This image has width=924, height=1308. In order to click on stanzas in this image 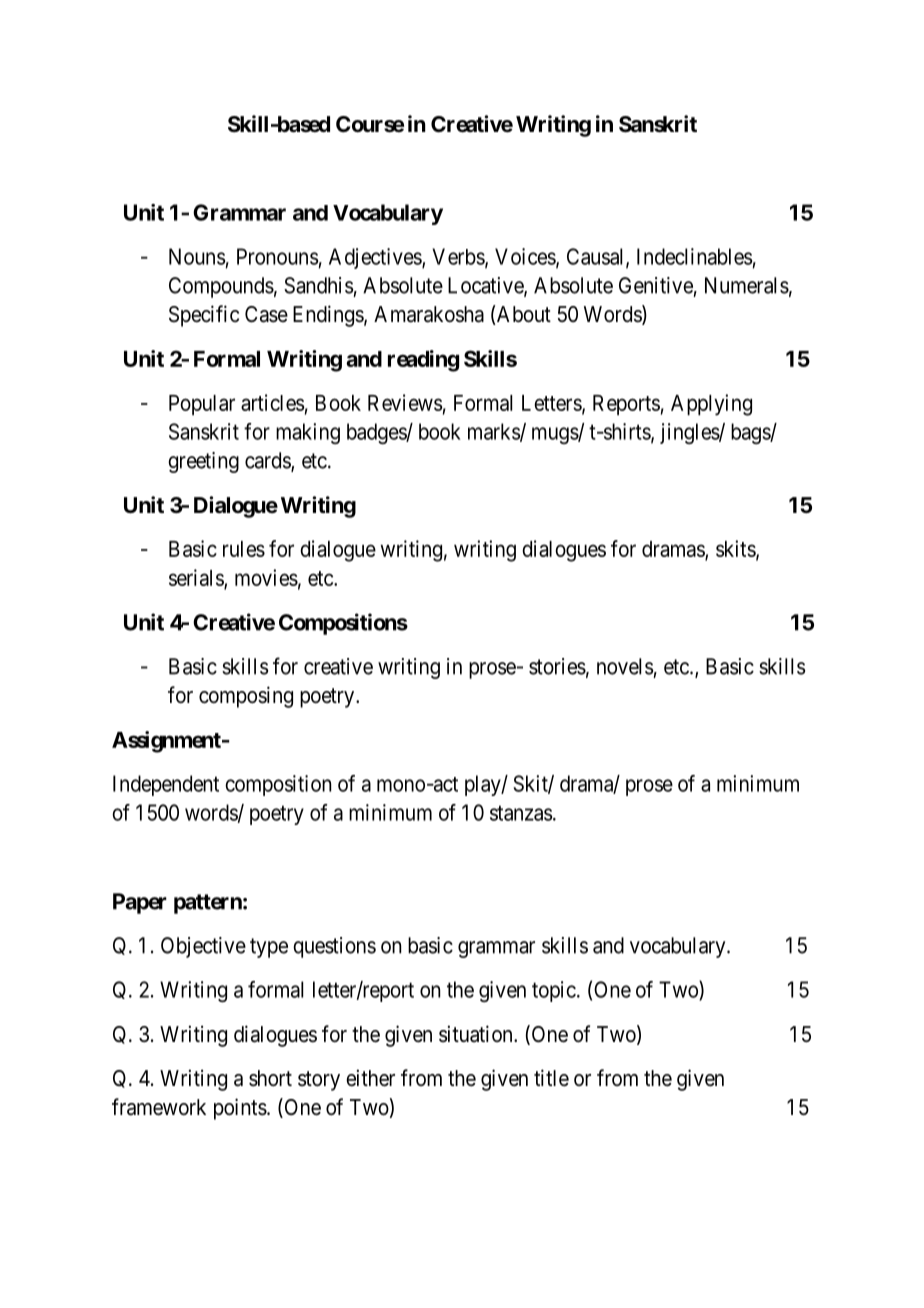, I will do `click(521, 813)`.
